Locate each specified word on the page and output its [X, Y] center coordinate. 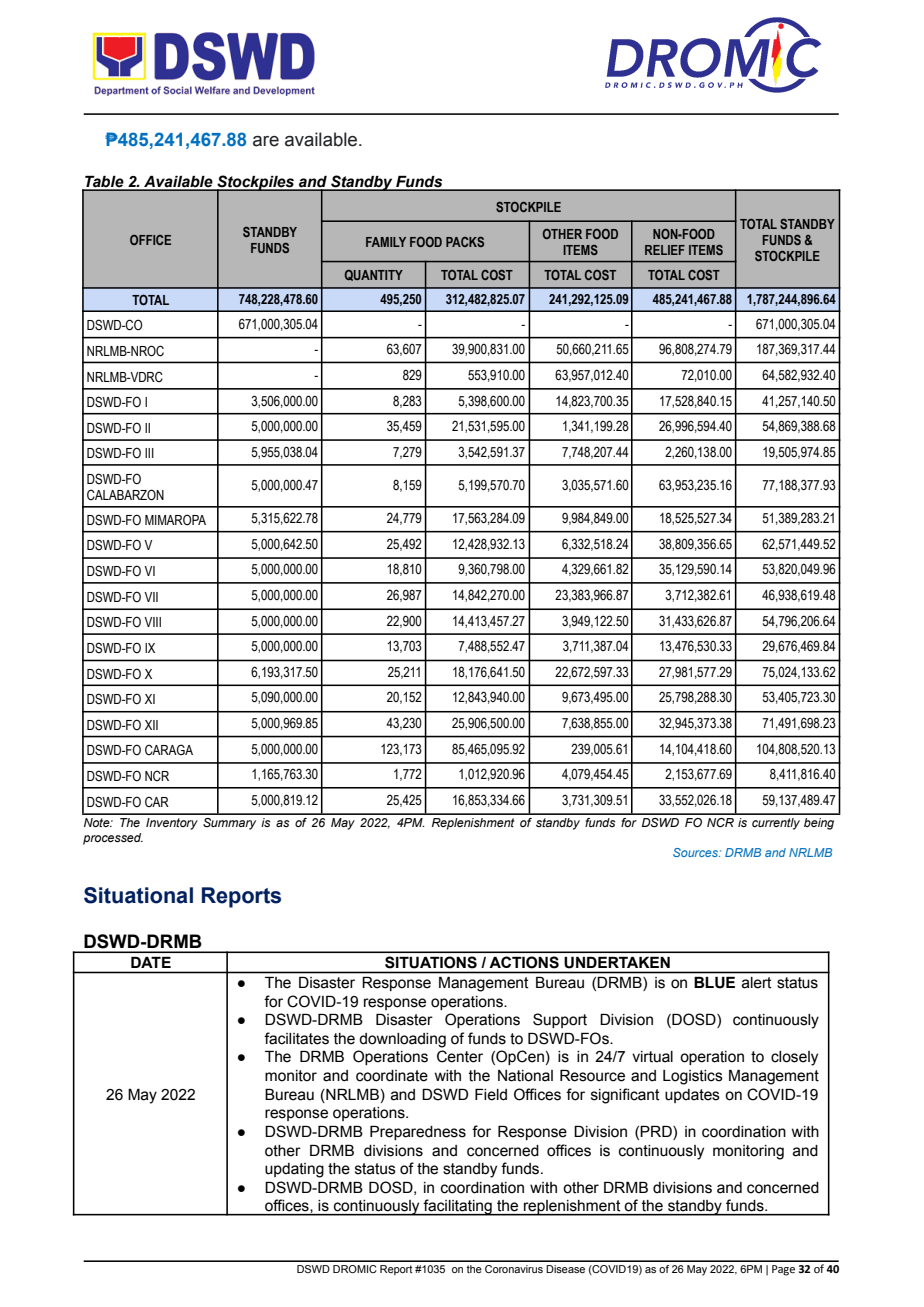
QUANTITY [374, 275]
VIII [152, 622]
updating [294, 1170]
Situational [138, 895]
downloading [402, 1040]
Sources [697, 852]
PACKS [465, 242]
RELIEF [665, 250]
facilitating [458, 1207]
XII [151, 725]
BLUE [715, 982]
